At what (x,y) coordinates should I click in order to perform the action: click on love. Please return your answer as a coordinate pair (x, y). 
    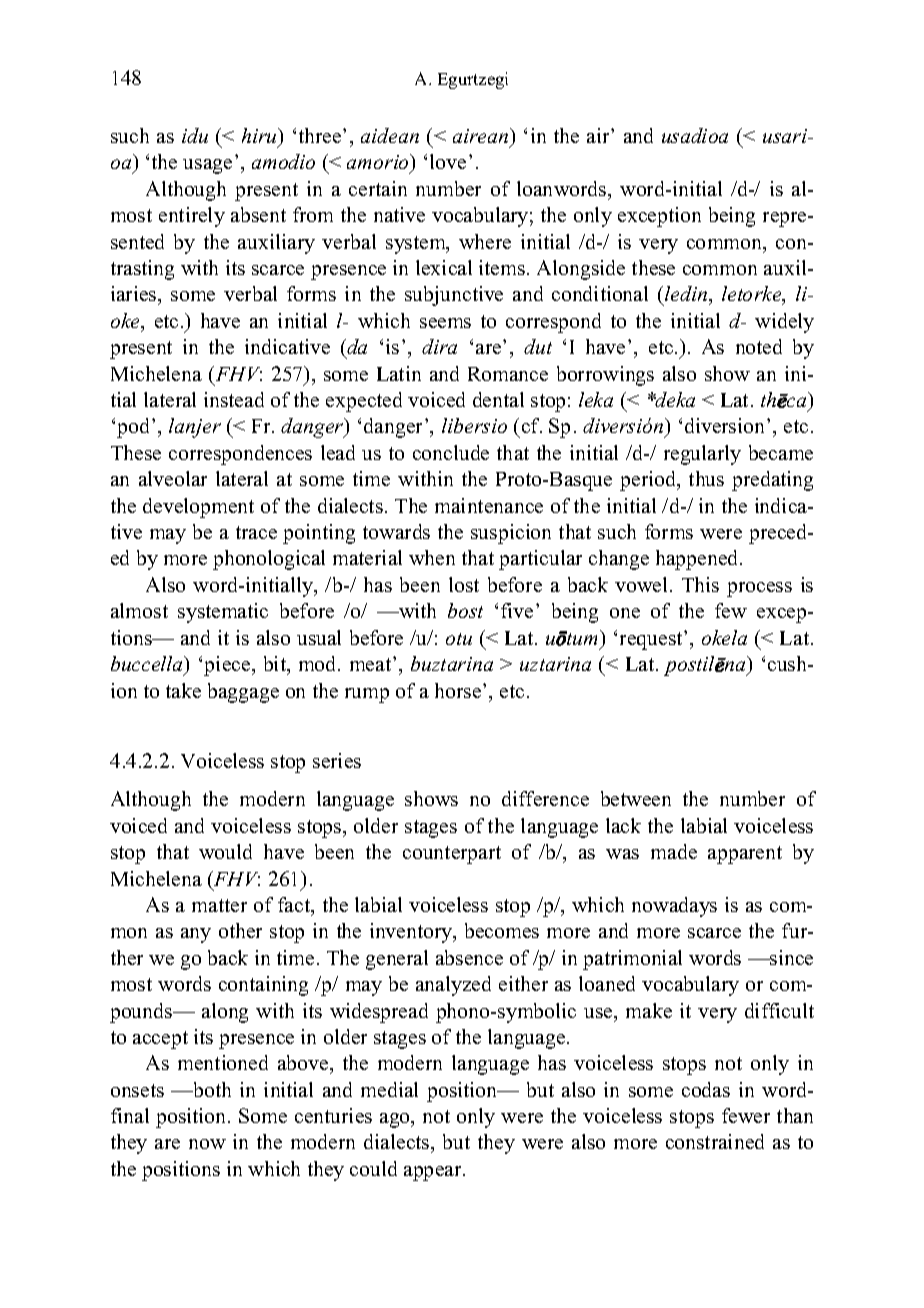
    Looking at the image, I should click on (448, 161).
